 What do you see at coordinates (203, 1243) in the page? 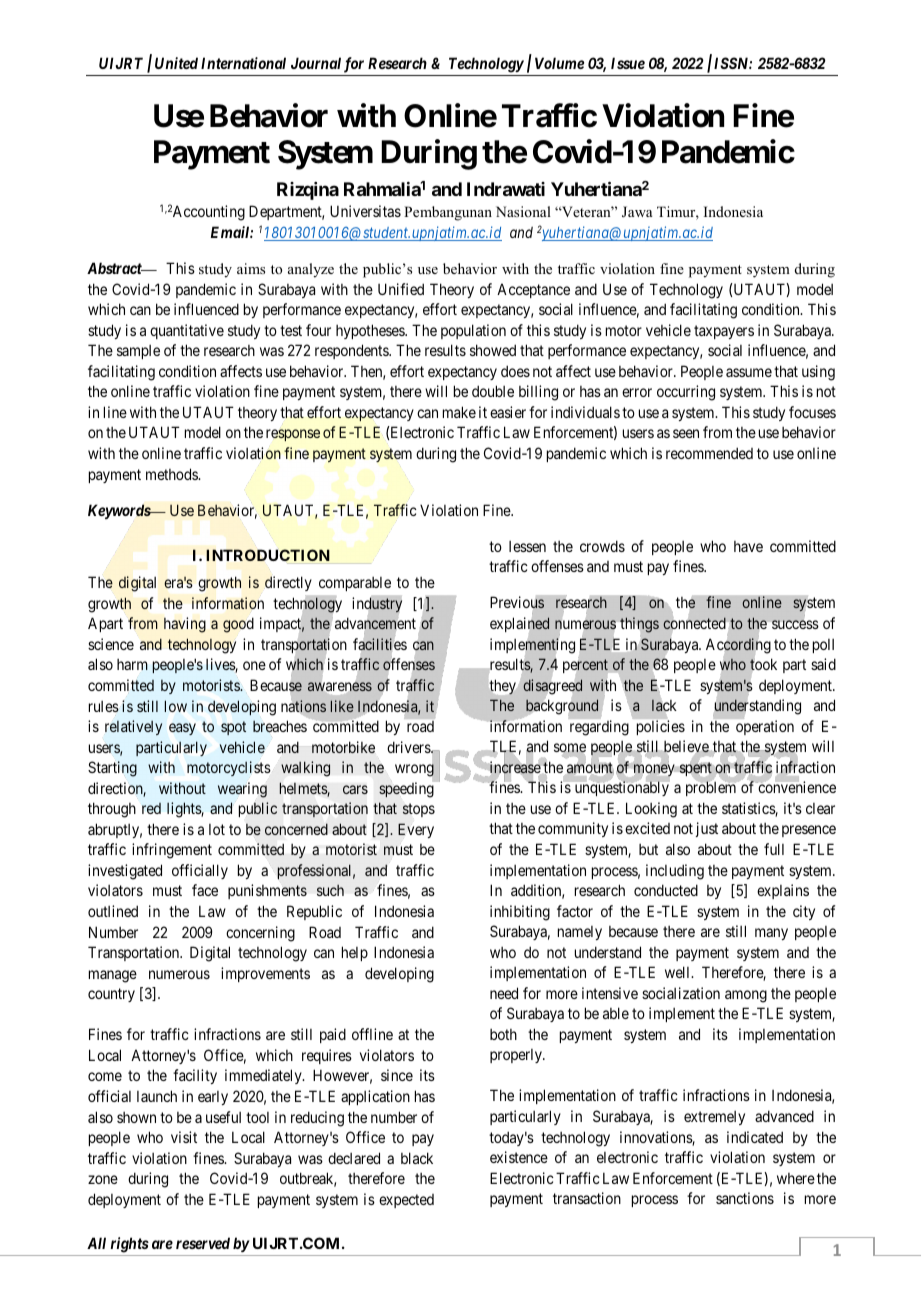
I see `reserved` at bounding box center [203, 1243].
